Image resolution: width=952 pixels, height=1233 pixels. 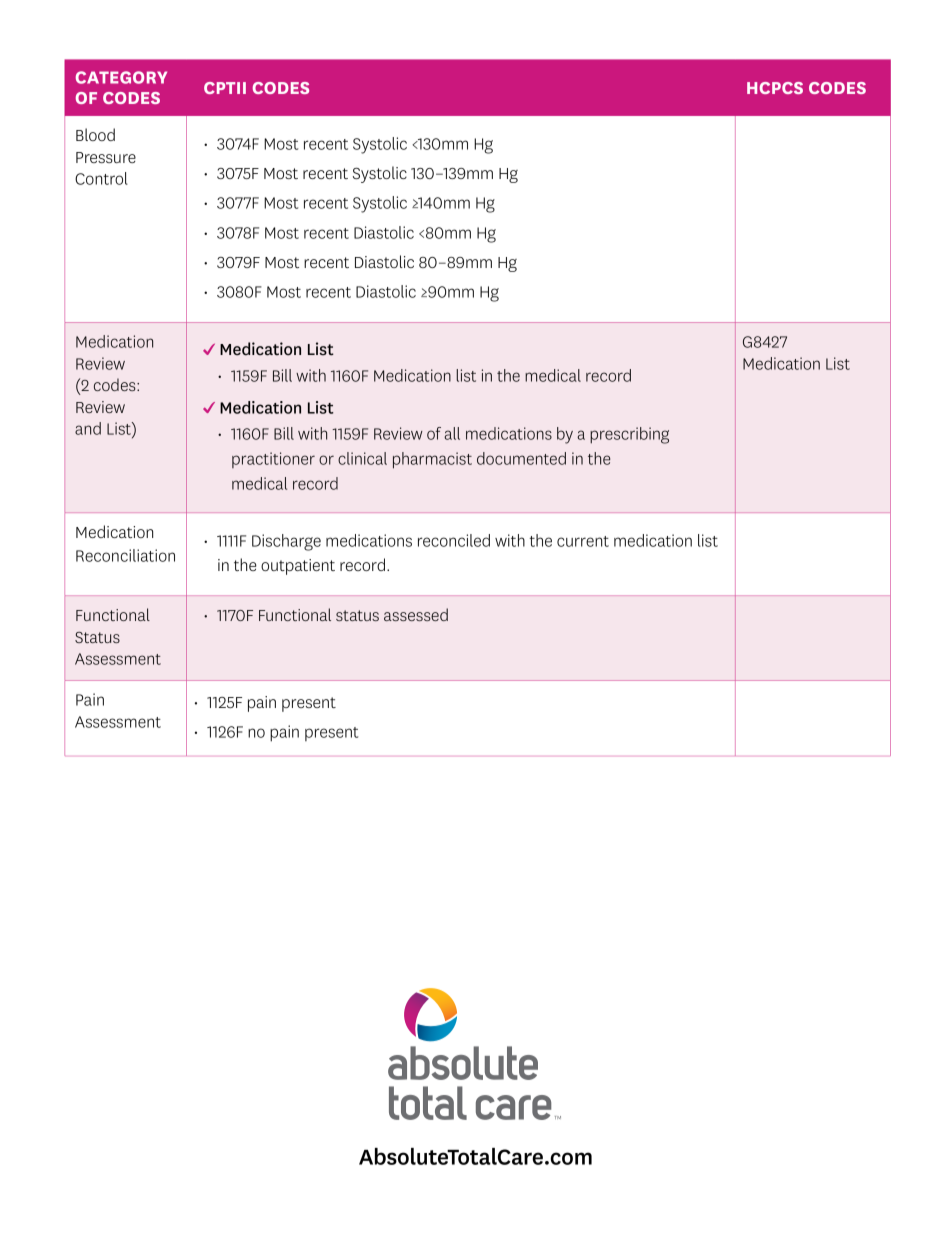 What do you see at coordinates (95, 134) in the screenshot?
I see `Blood` at bounding box center [95, 134].
